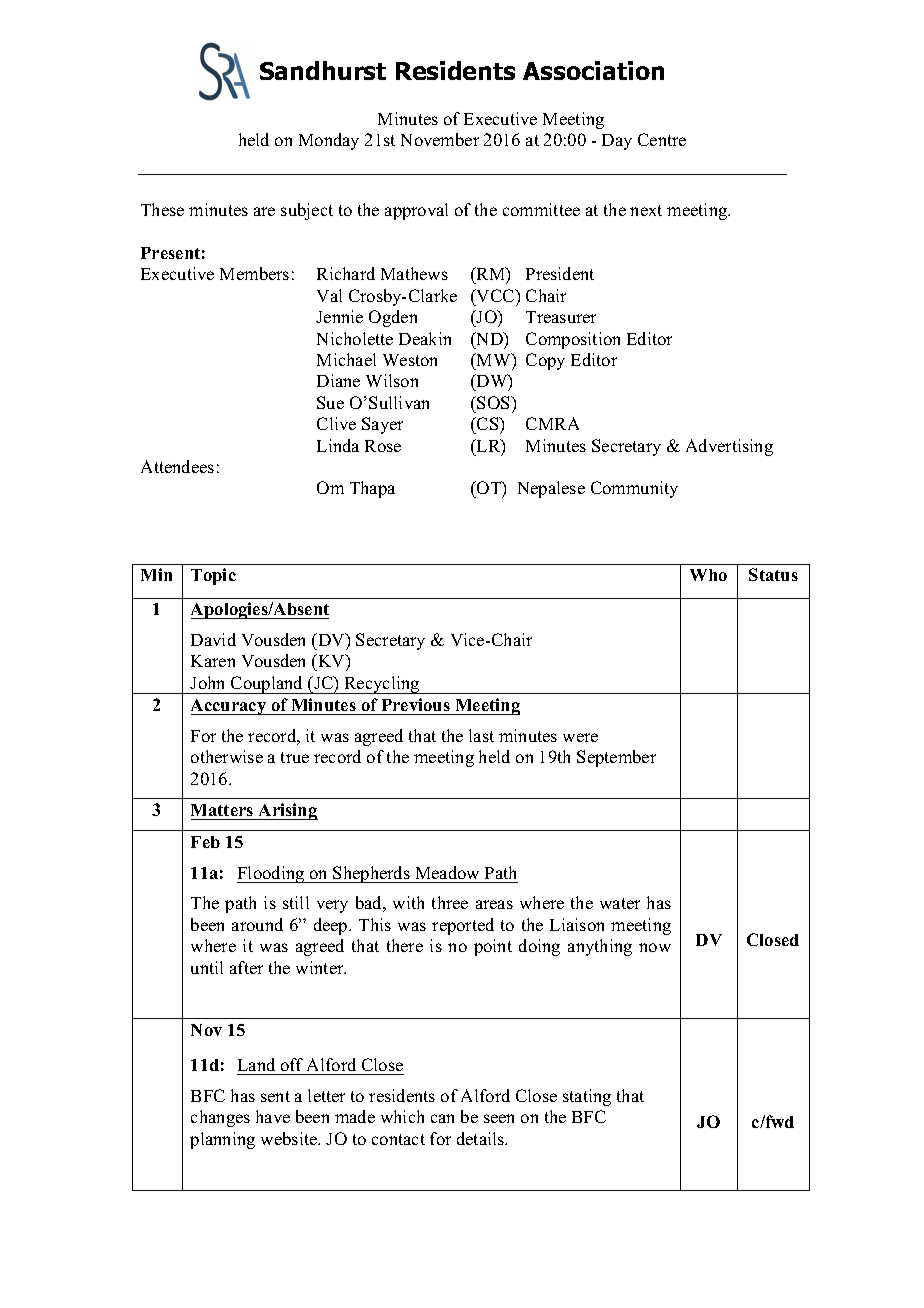 Image resolution: width=924 pixels, height=1308 pixels. Describe the element at coordinates (425, 338) in the screenshot. I see `Deakin` at that location.
